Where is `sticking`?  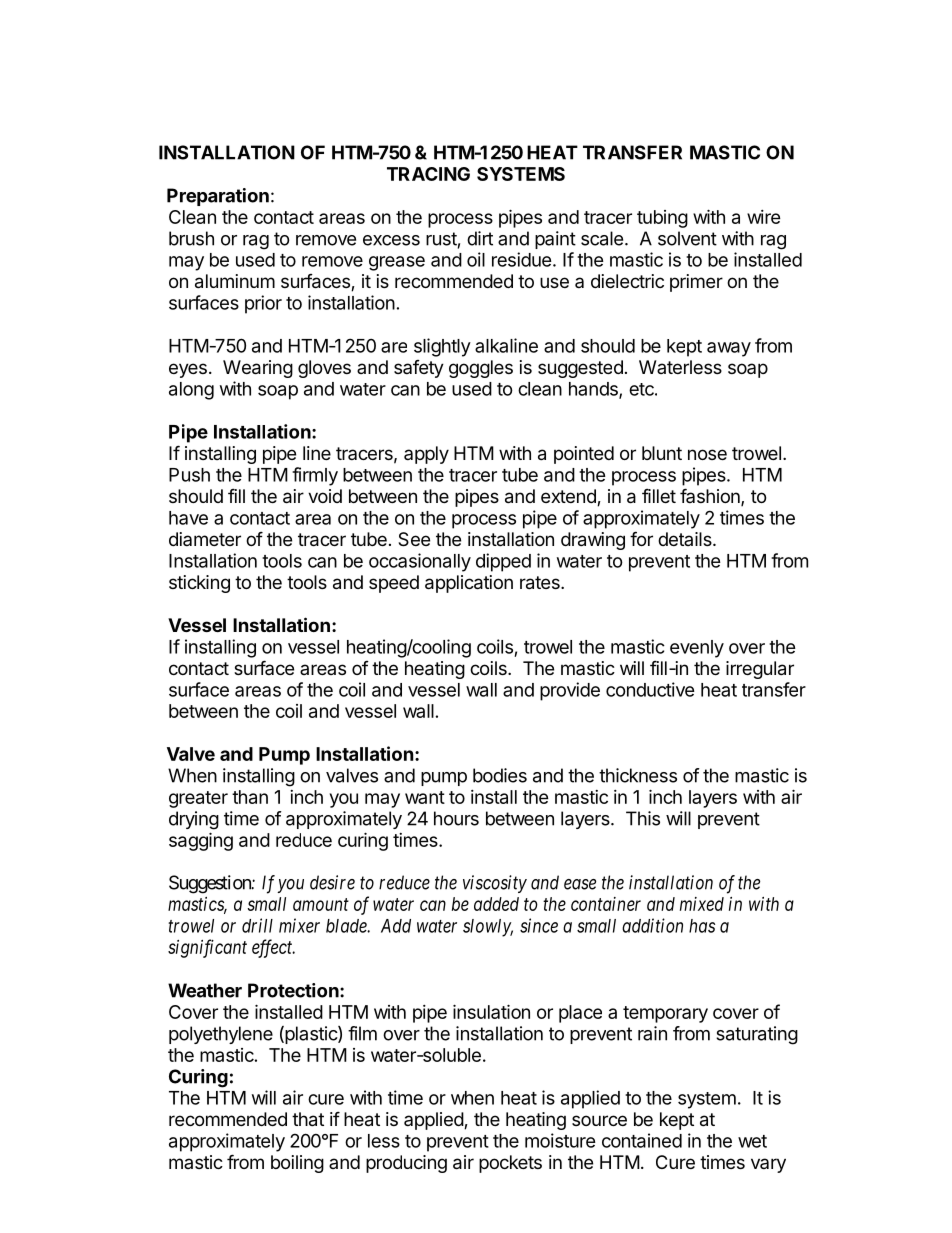 sticking is located at coordinates (199, 584).
